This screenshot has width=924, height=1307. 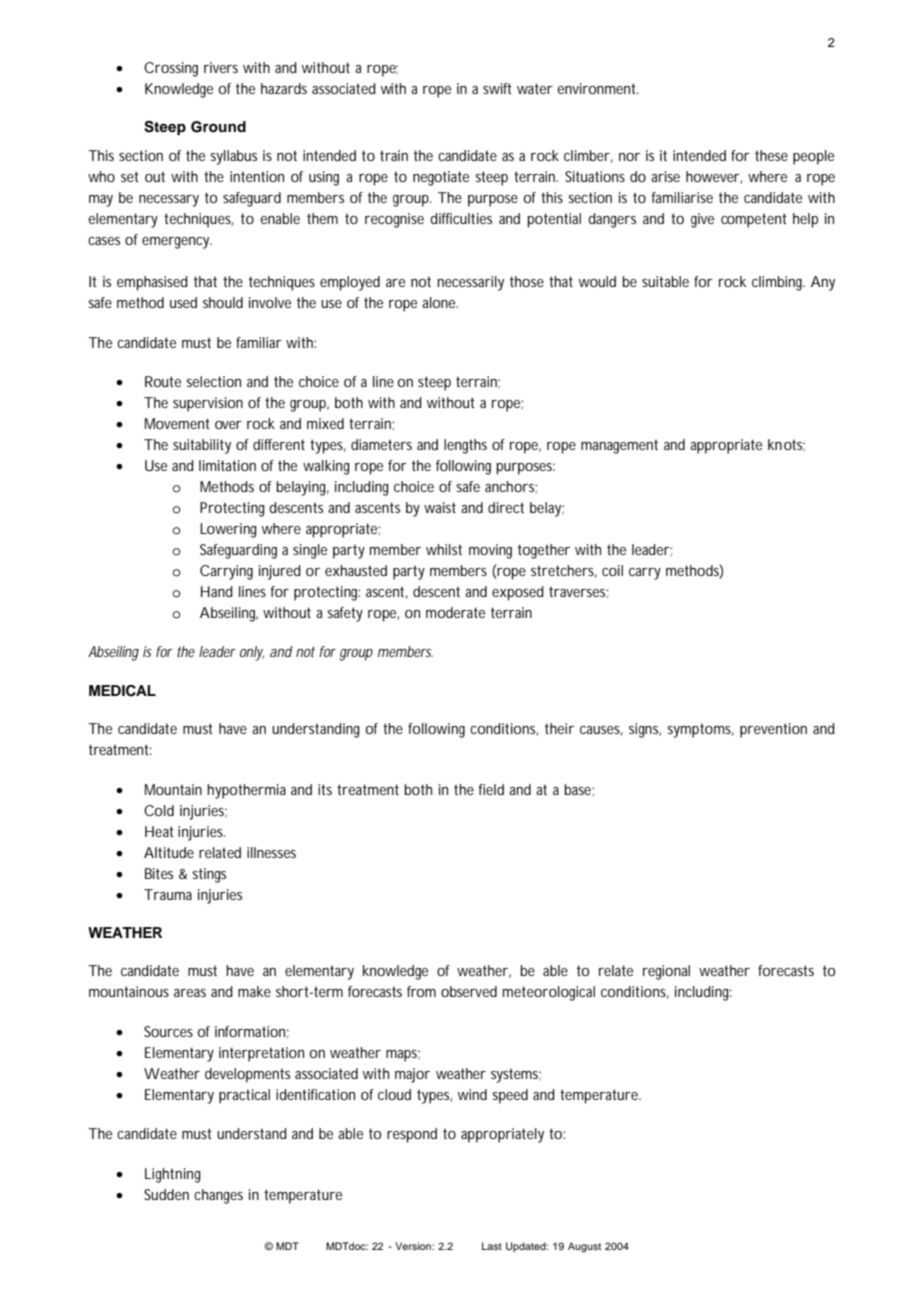 What do you see at coordinates (700, 730) in the screenshot?
I see `symptoms` at bounding box center [700, 730].
